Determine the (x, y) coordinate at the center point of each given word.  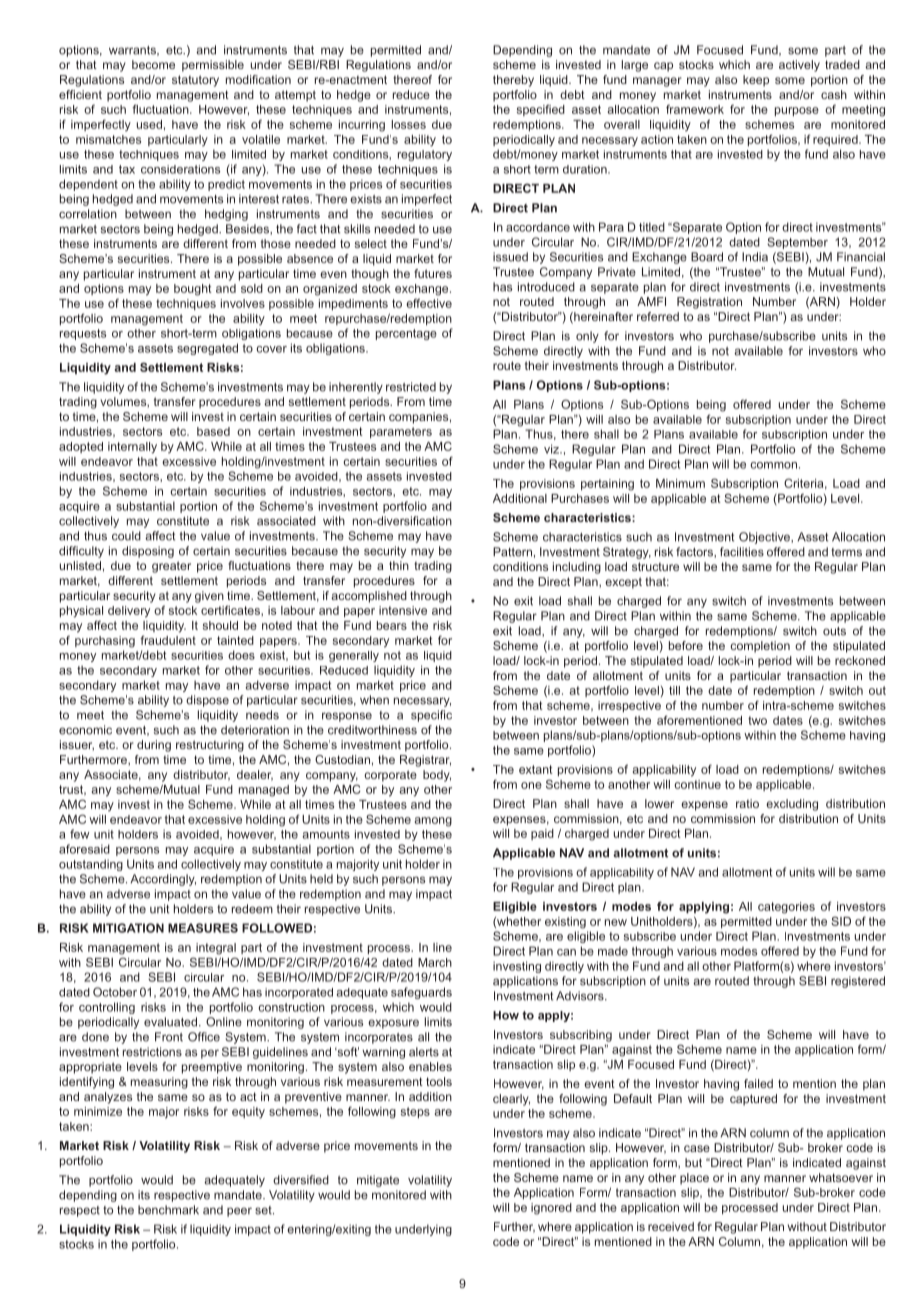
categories (786, 908)
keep (756, 81)
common (773, 465)
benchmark (168, 1210)
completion (760, 647)
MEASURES (203, 928)
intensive (403, 610)
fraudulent (168, 640)
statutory (195, 81)
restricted (411, 387)
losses (409, 124)
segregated (207, 349)
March (435, 962)
